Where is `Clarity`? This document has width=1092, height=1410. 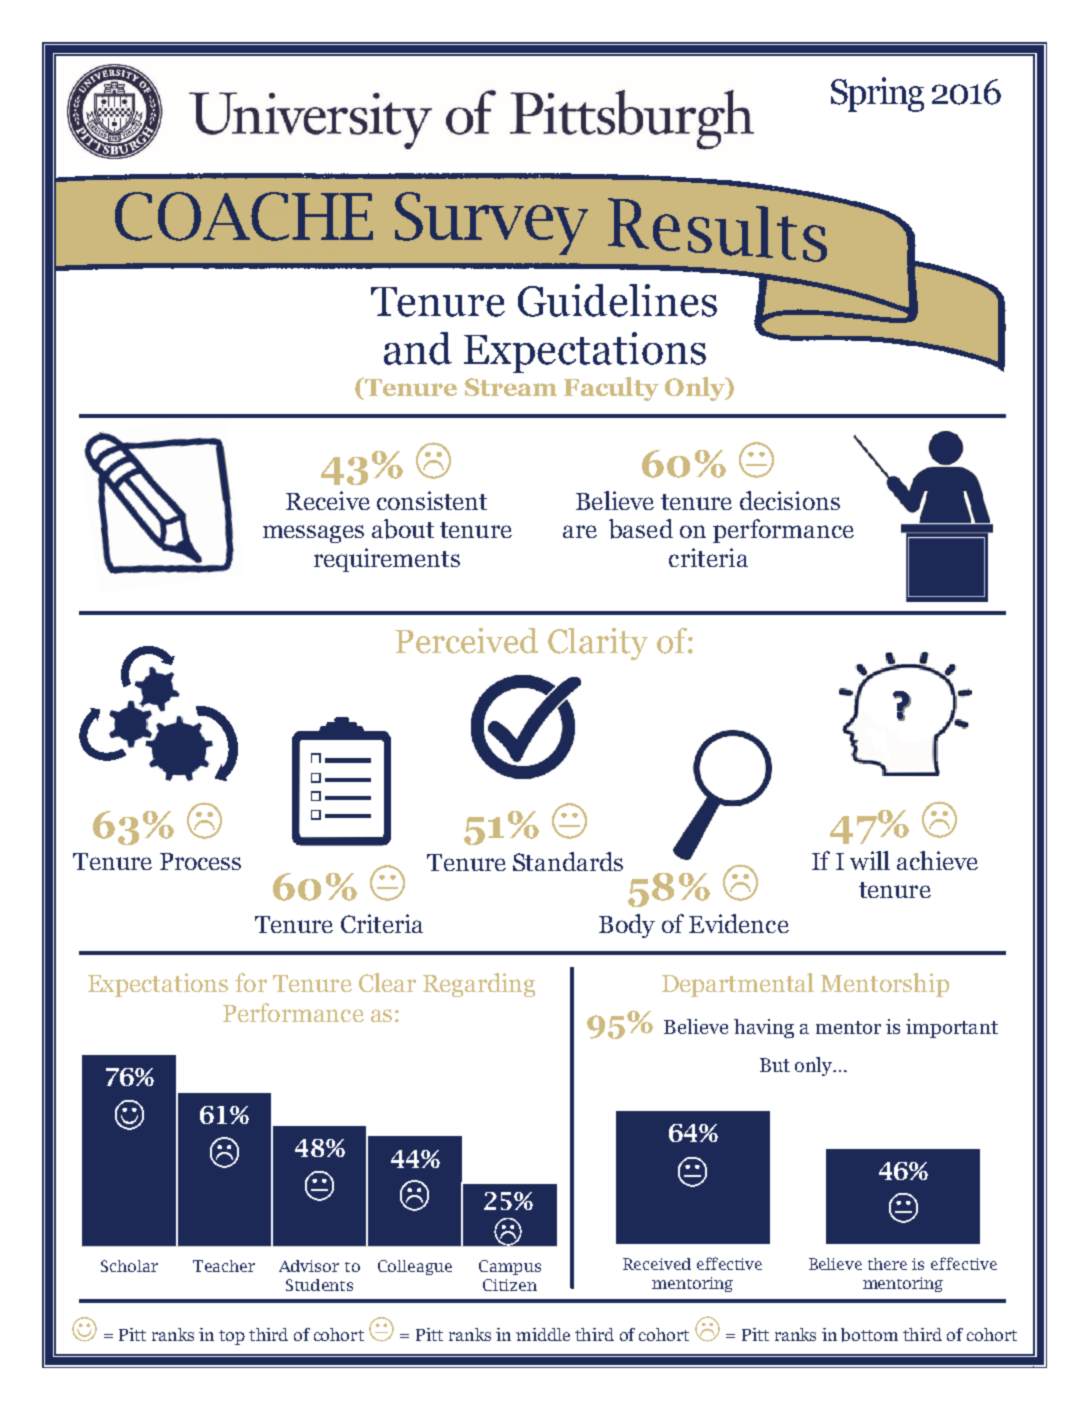 Clarity is located at coordinates (598, 644).
